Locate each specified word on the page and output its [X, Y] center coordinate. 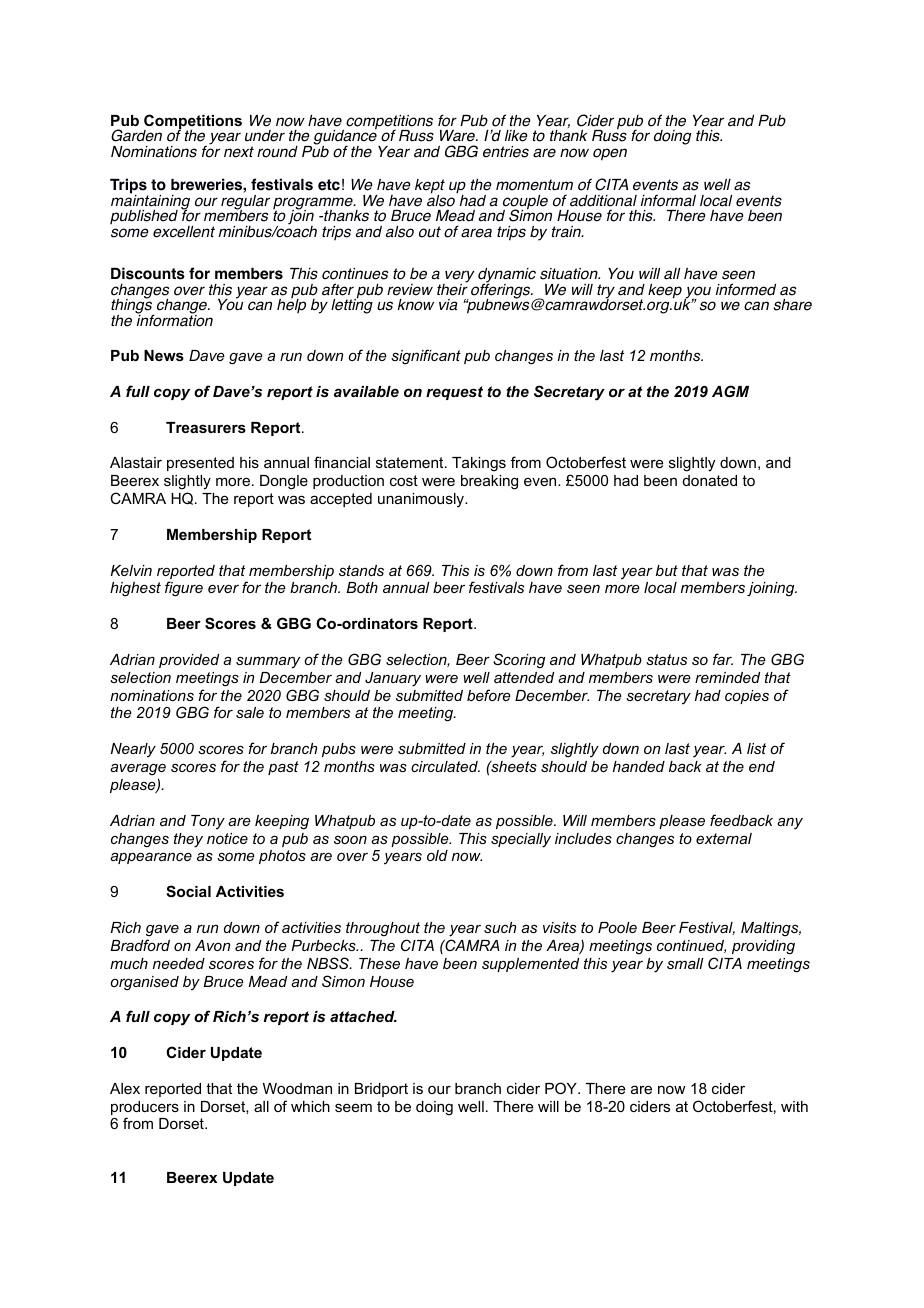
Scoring [519, 661]
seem [353, 1107]
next [239, 152]
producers [145, 1109]
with [794, 1106]
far [723, 659]
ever [223, 588]
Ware [458, 136]
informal [668, 200]
